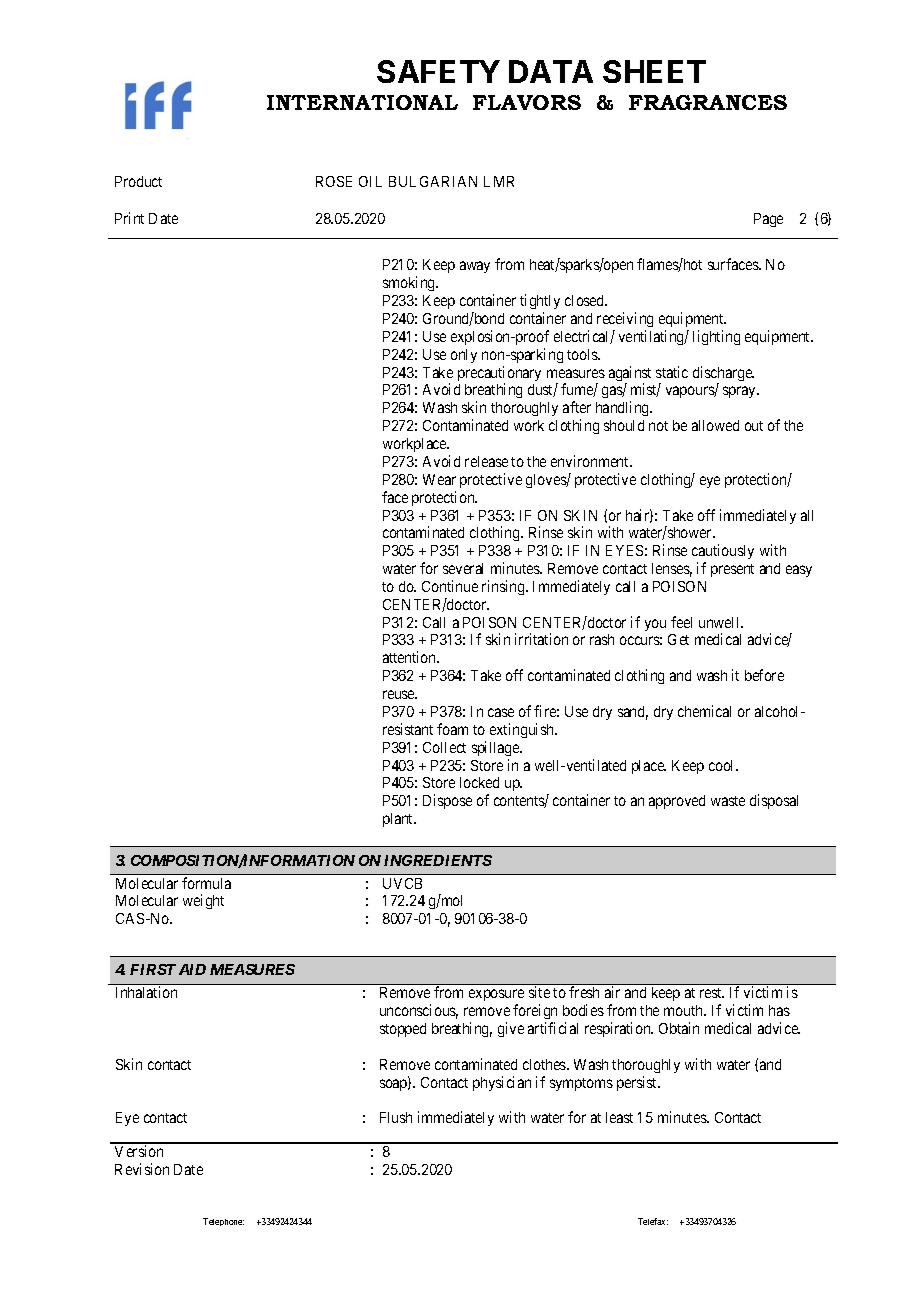  Describe the element at coordinates (411, 657) in the screenshot. I see `attention` at that location.
